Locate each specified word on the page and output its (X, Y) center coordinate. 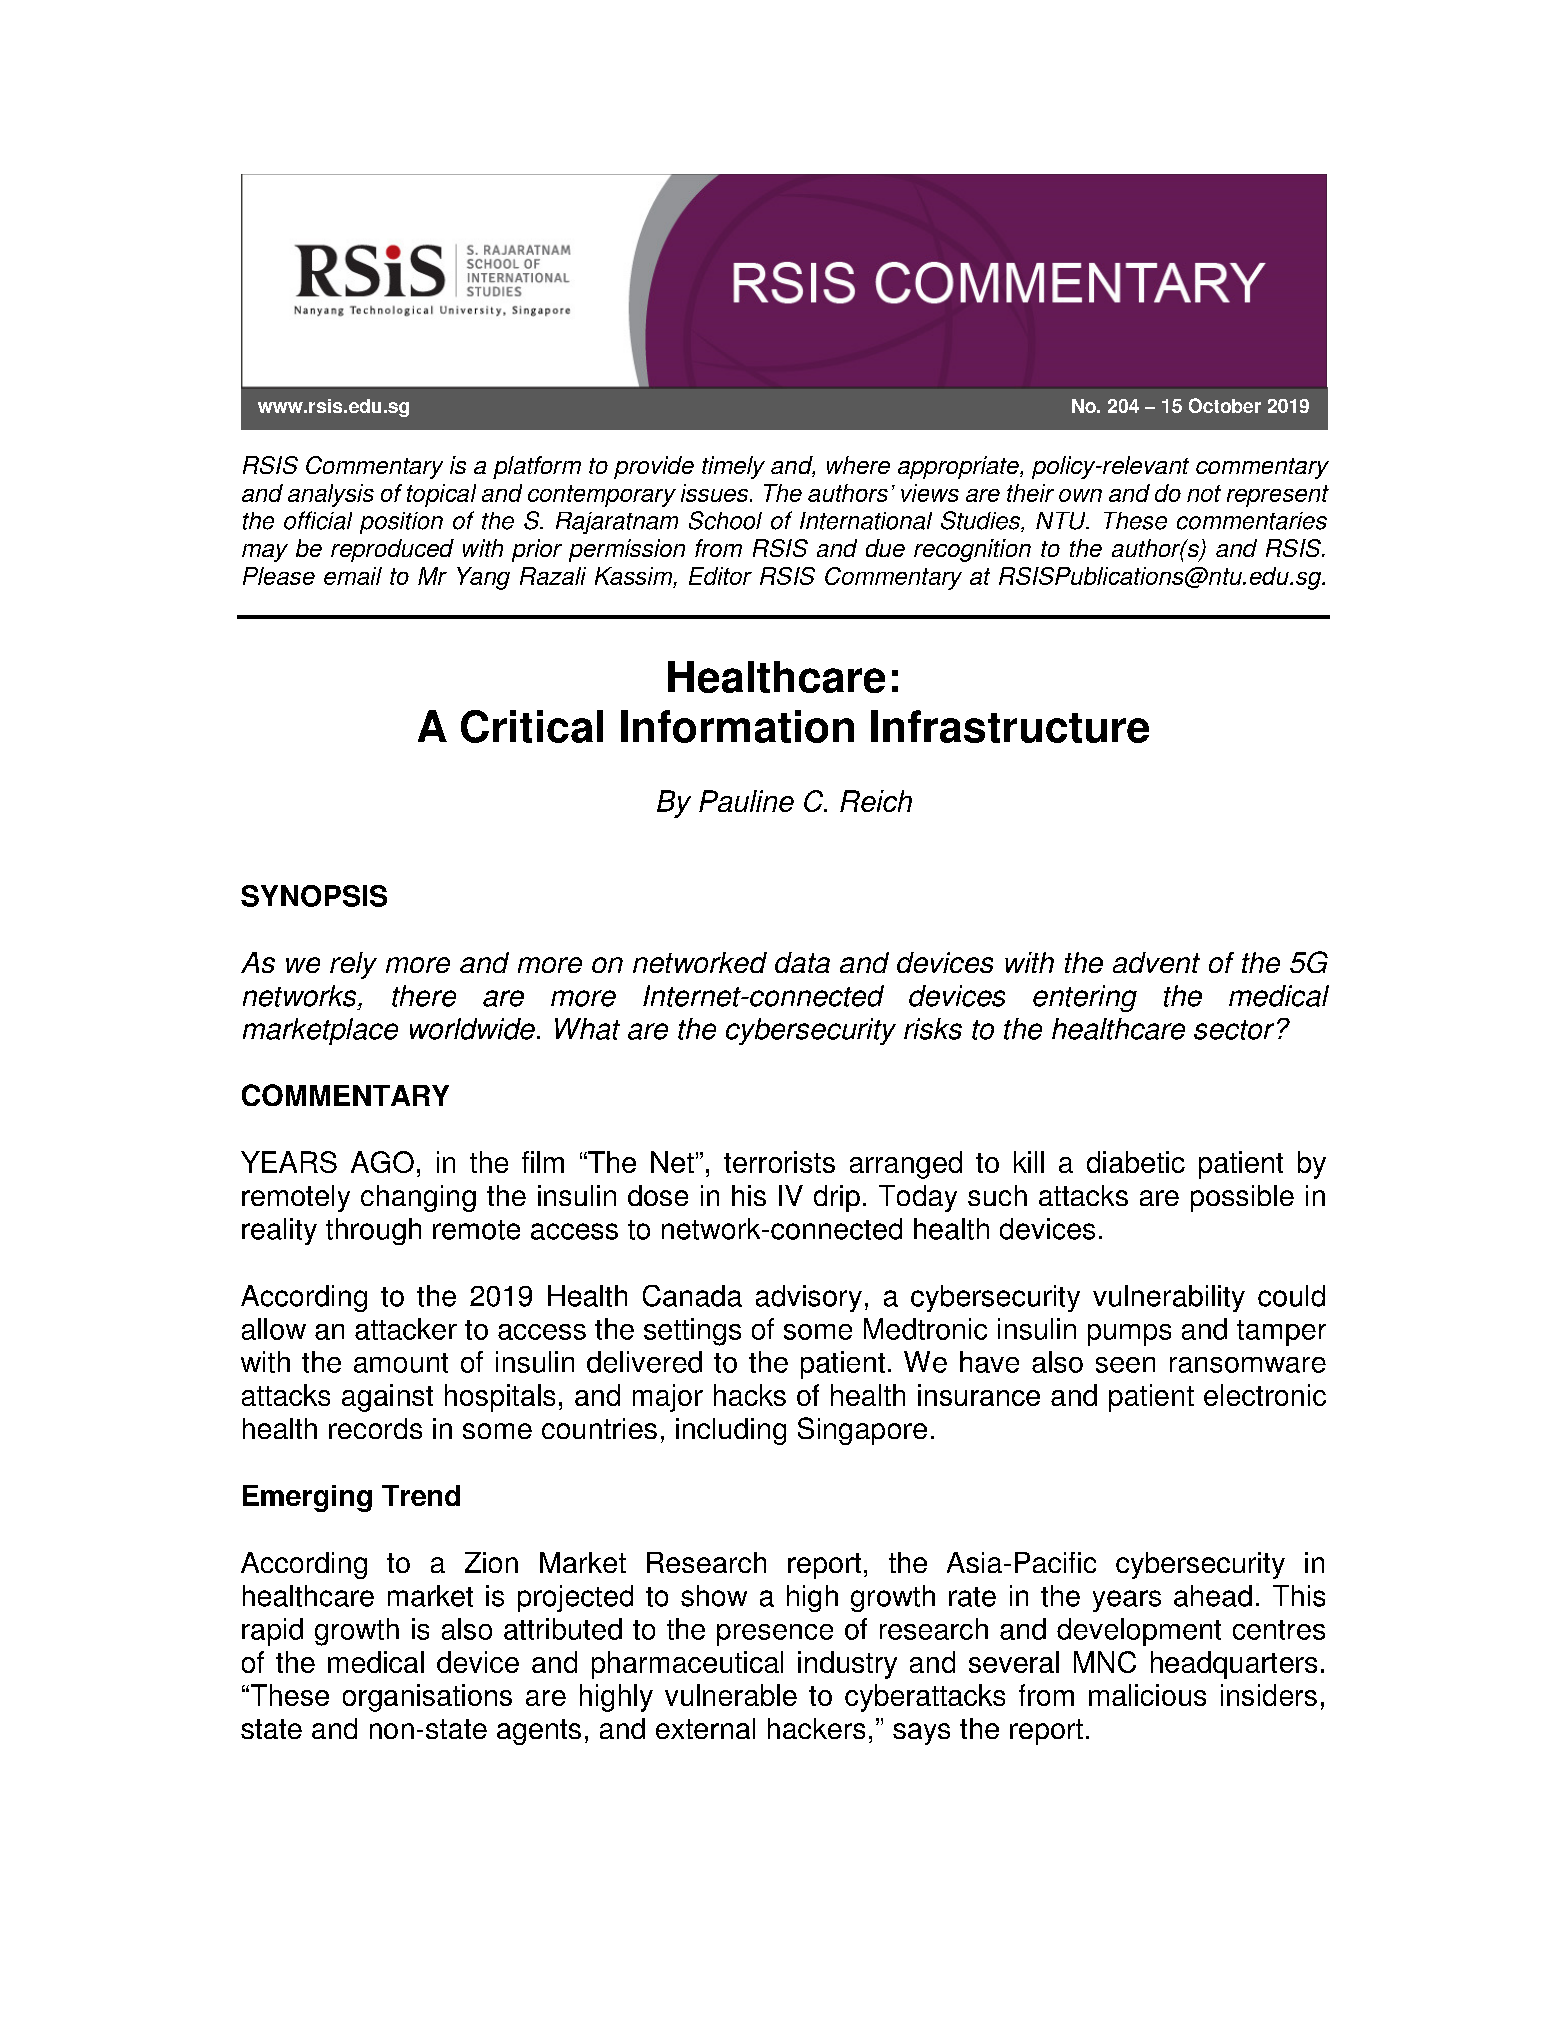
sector (1234, 1030)
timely (733, 467)
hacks (750, 1395)
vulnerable (731, 1695)
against (387, 1398)
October (1225, 405)
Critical (532, 726)
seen (1125, 1365)
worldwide (472, 1029)
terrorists (779, 1162)
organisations (427, 1698)
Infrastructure (1010, 726)
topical (441, 495)
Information (737, 726)
